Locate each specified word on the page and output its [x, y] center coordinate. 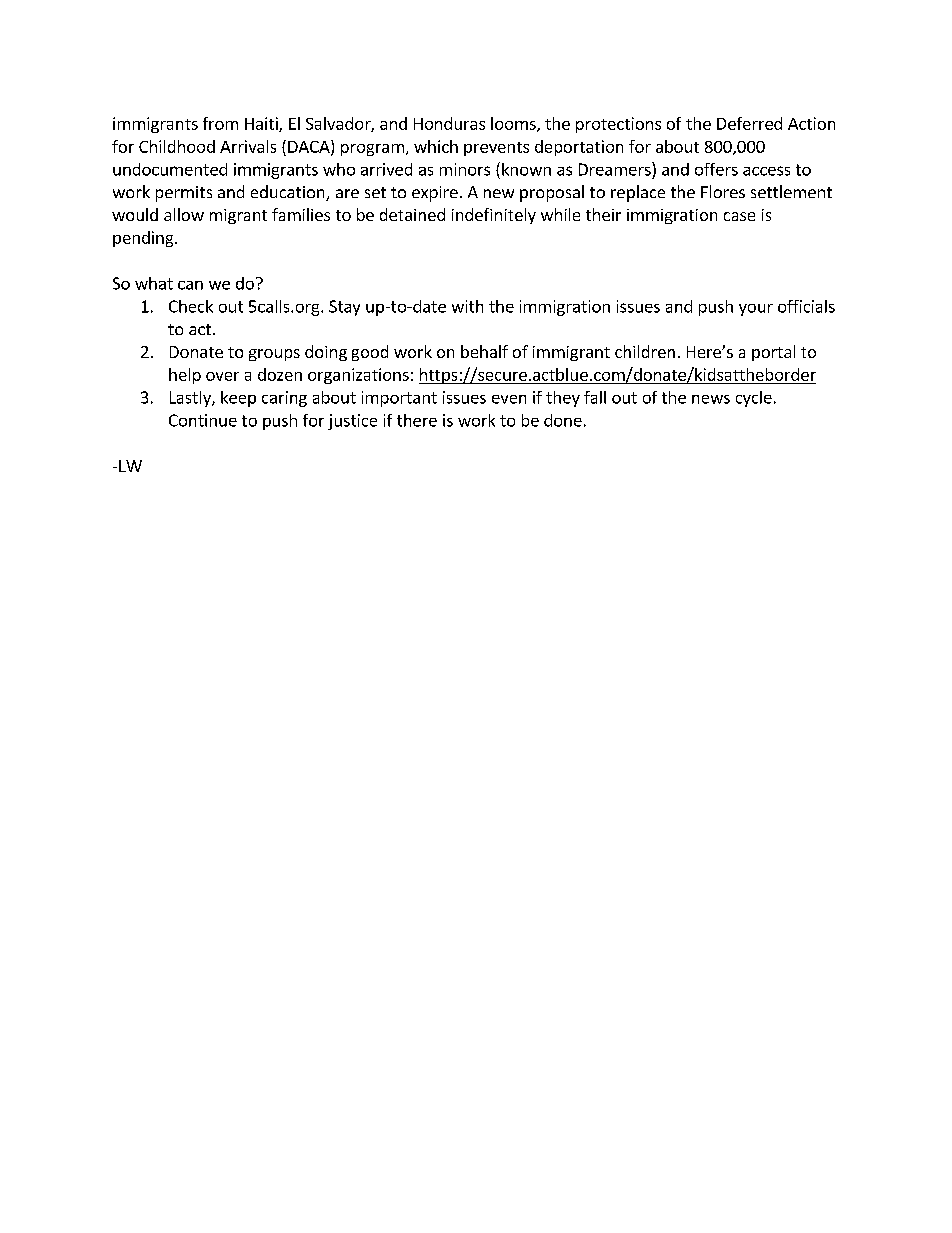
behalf [484, 351]
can [190, 285]
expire [435, 194]
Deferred [749, 123]
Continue [203, 420]
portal [773, 353]
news [711, 399]
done [563, 420]
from [220, 123]
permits [184, 194]
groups [274, 355]
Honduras [449, 123]
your [756, 310]
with [467, 306]
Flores [723, 191]
